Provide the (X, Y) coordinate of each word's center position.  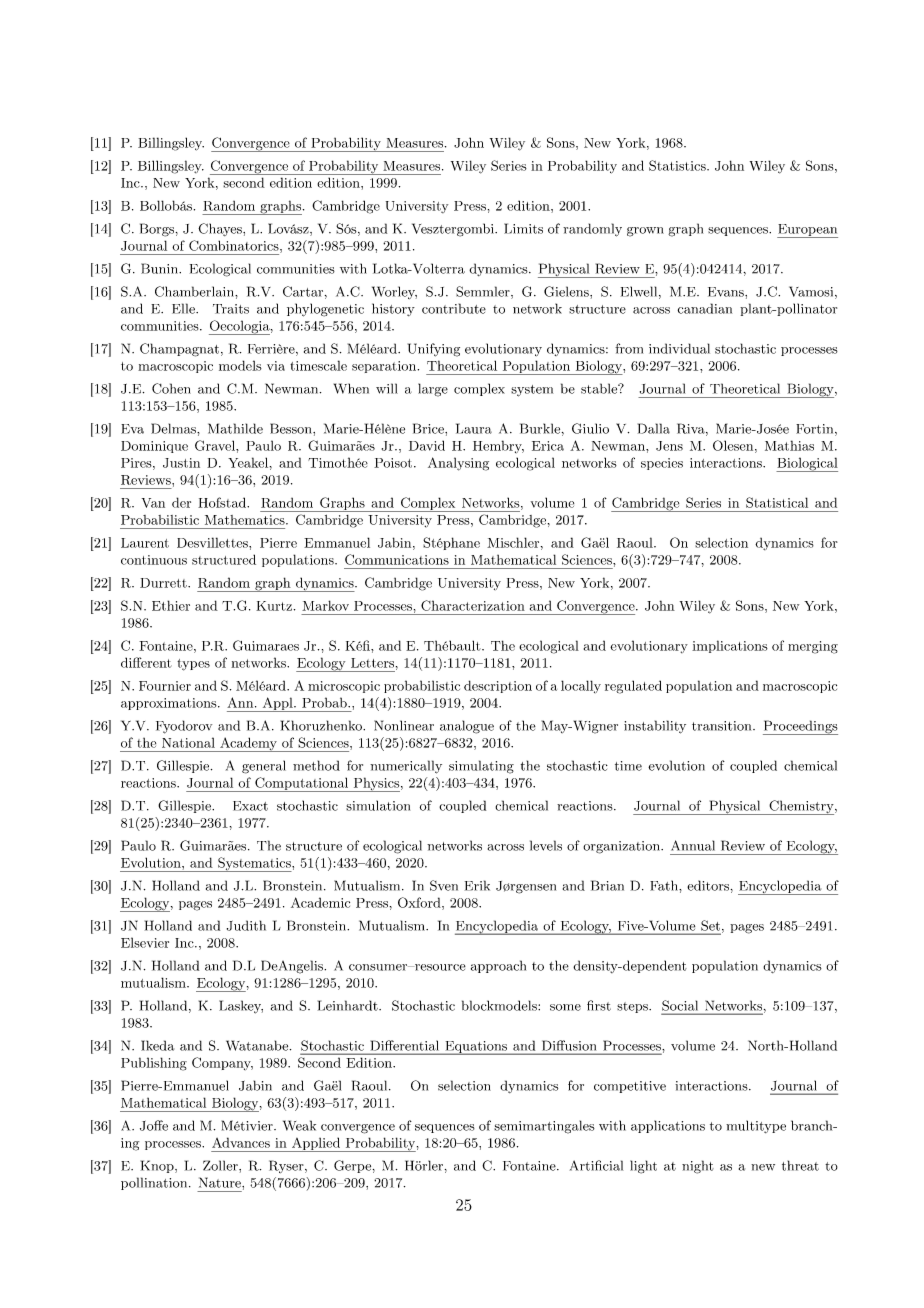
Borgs (157, 230)
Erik (477, 885)
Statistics (678, 165)
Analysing (458, 464)
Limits (523, 228)
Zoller (221, 1165)
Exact (250, 806)
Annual (693, 845)
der (181, 502)
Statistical (777, 502)
